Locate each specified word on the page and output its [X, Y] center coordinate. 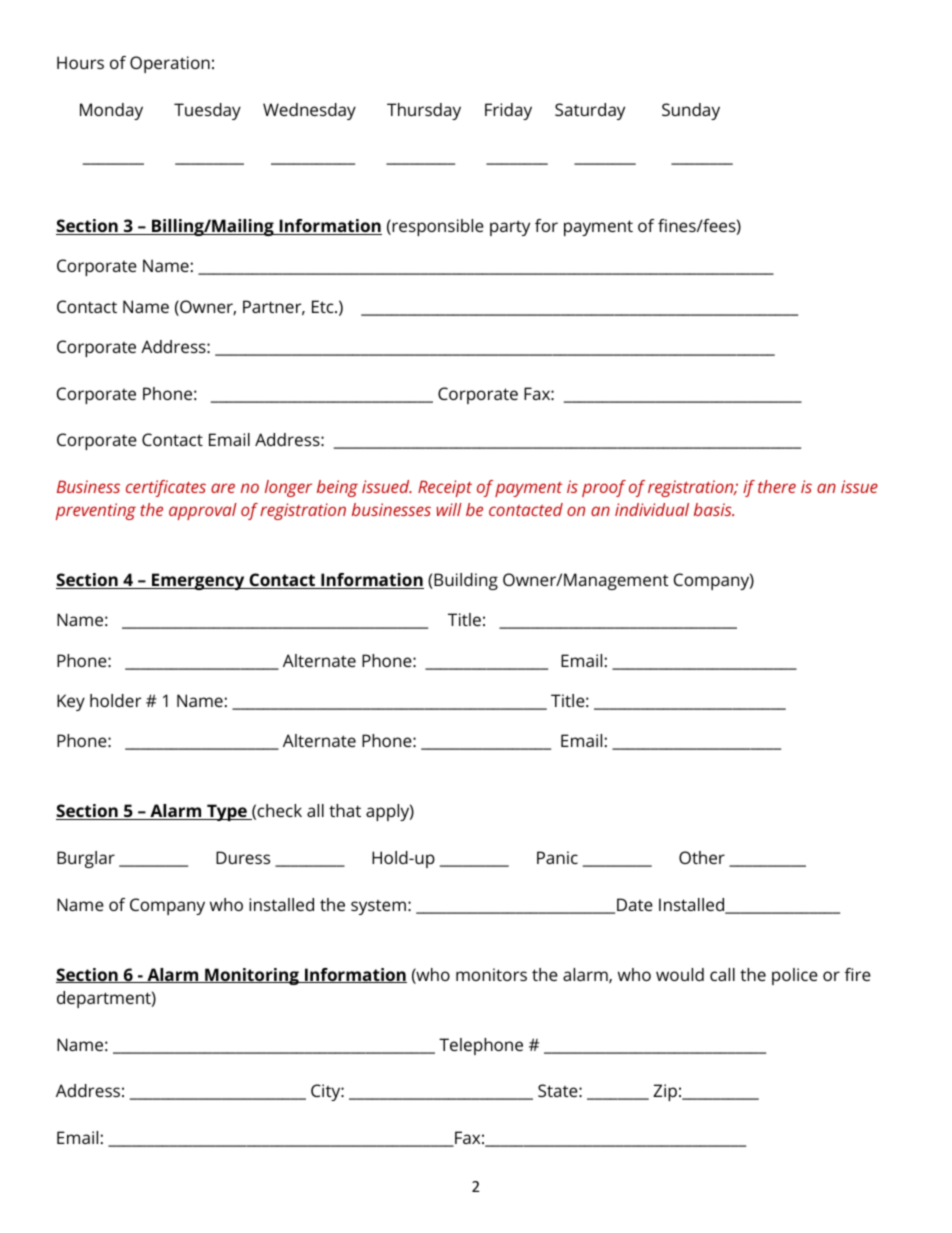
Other [702, 857]
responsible [437, 227]
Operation [170, 64]
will [449, 509]
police [795, 976]
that [345, 810]
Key [71, 702]
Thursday [424, 111]
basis [714, 509]
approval [203, 511]
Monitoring [252, 976]
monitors [491, 974]
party [510, 228]
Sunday [691, 111]
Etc [324, 306]
